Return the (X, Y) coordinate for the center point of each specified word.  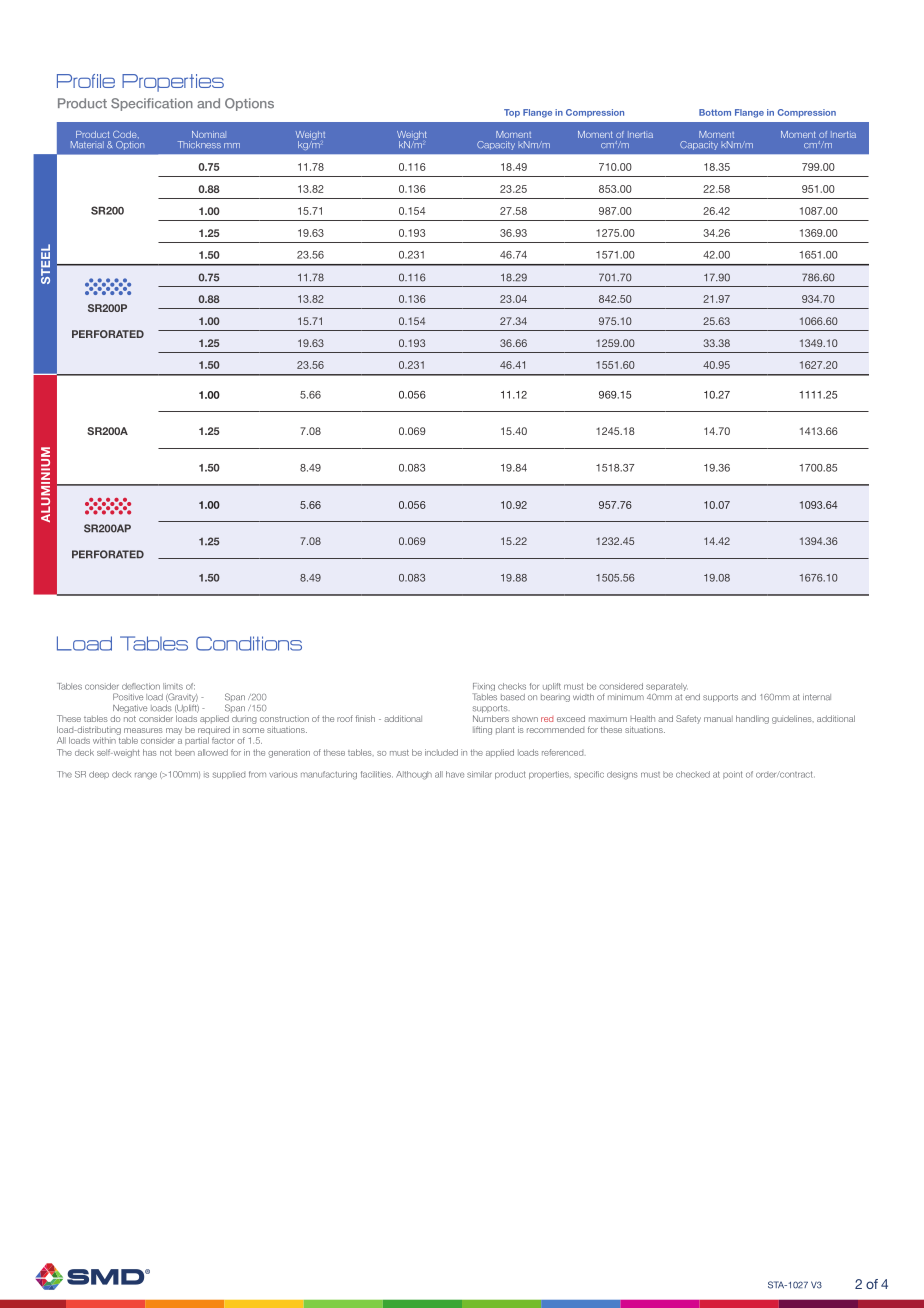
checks (512, 686)
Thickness (199, 144)
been (185, 752)
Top (512, 113)
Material (87, 144)
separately (667, 687)
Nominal (209, 134)
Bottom (715, 112)
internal (817, 697)
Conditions (249, 643)
